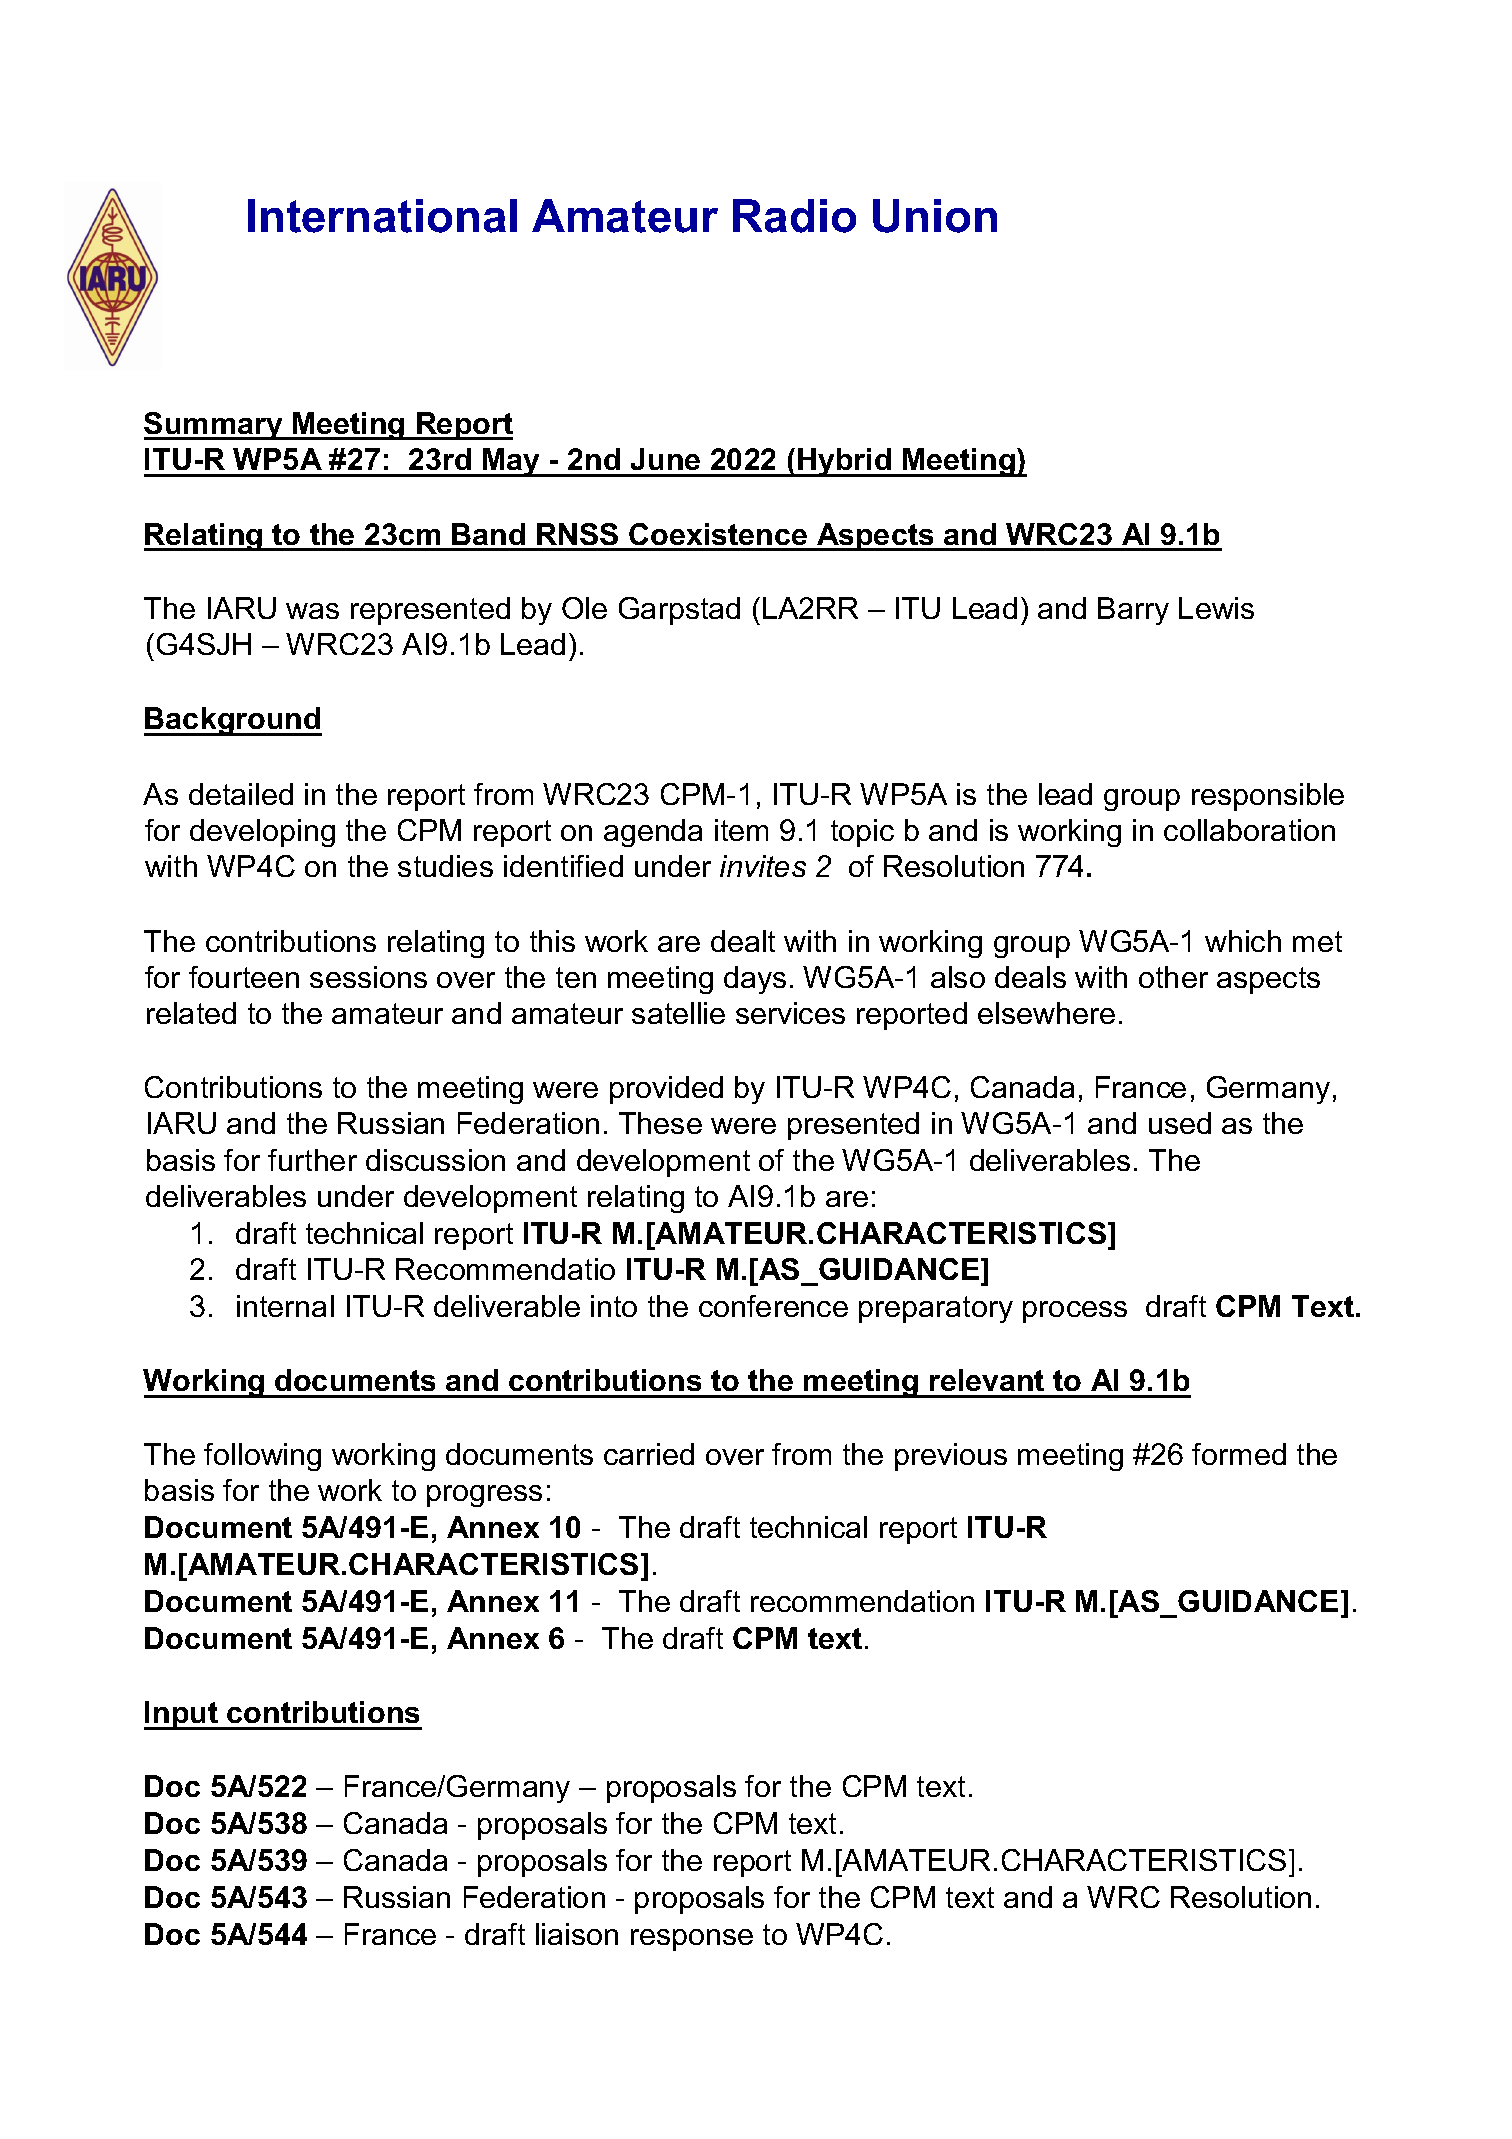 The height and width of the screenshot is (2139, 1512). I want to click on conference, so click(773, 1306).
